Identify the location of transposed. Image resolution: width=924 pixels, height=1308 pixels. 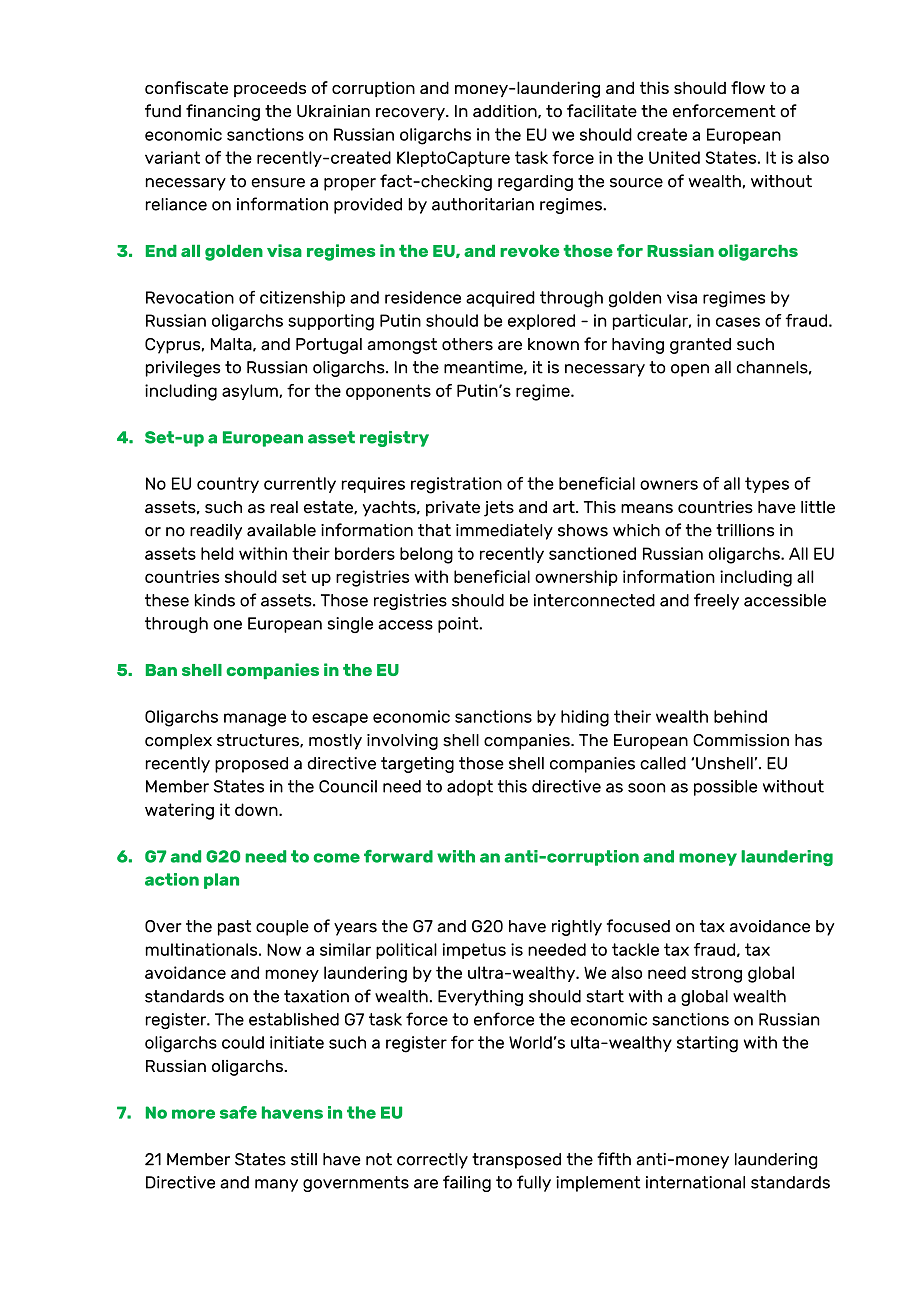
(516, 1161).
